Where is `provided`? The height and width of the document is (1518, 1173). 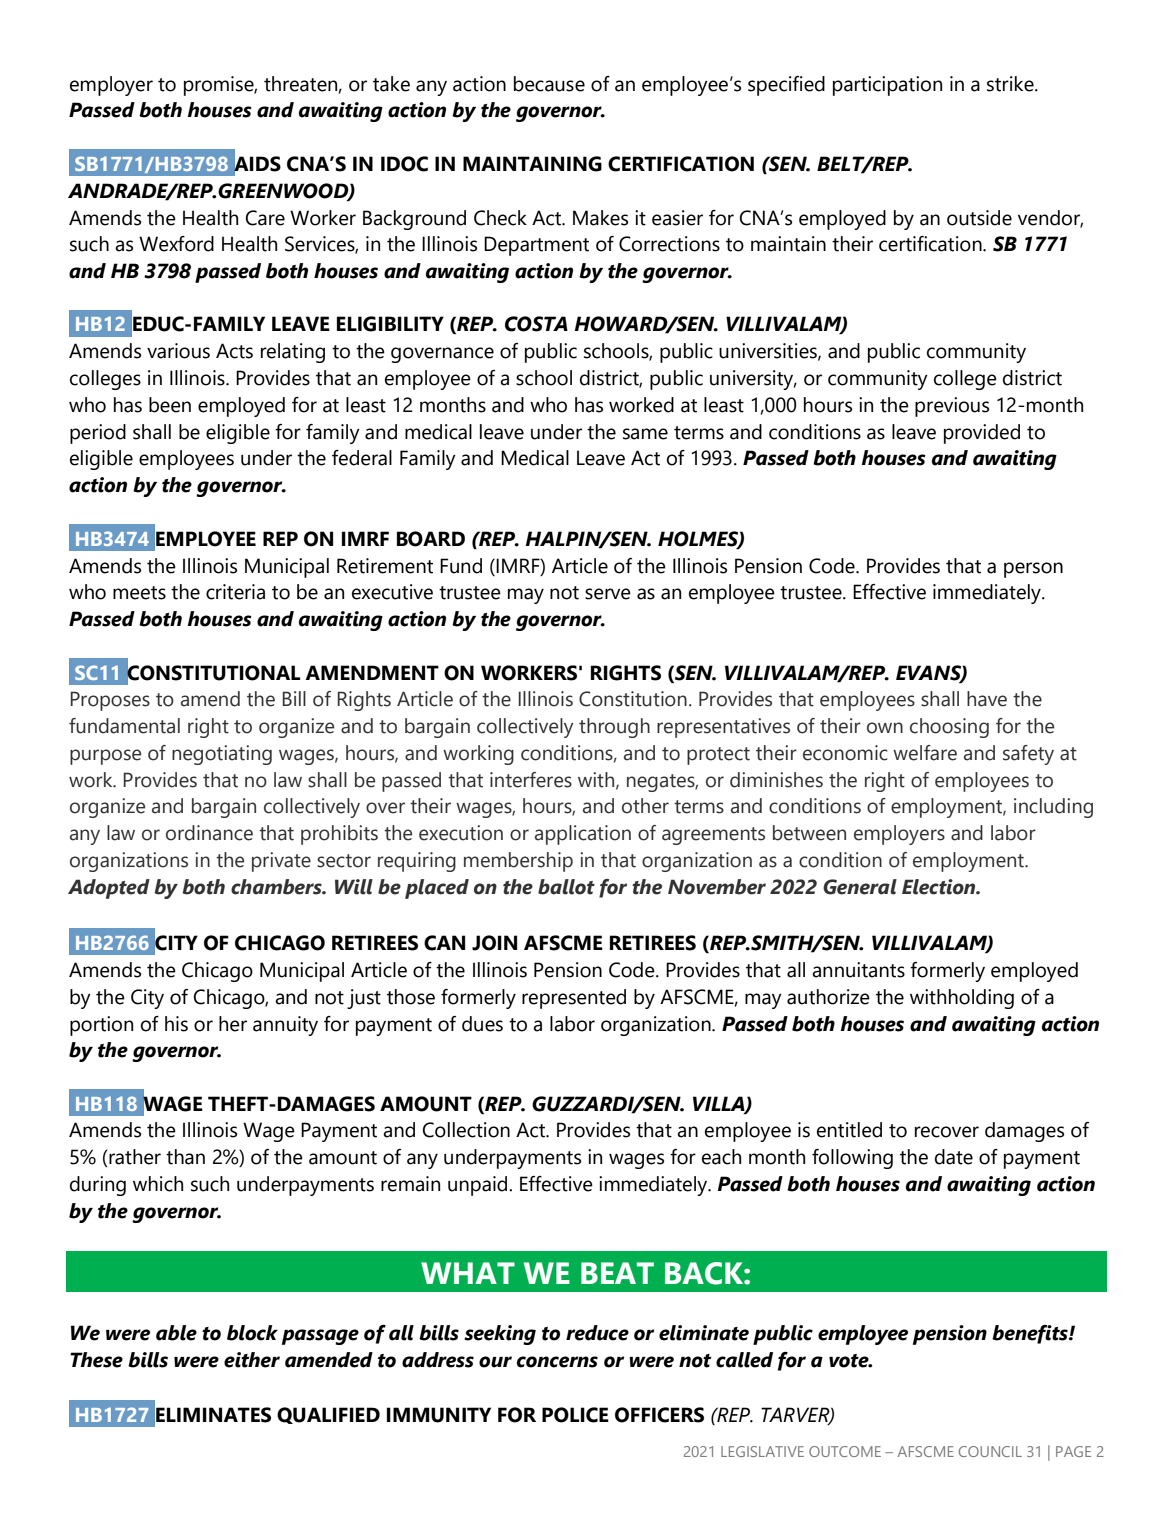 provided is located at coordinates (982, 434).
